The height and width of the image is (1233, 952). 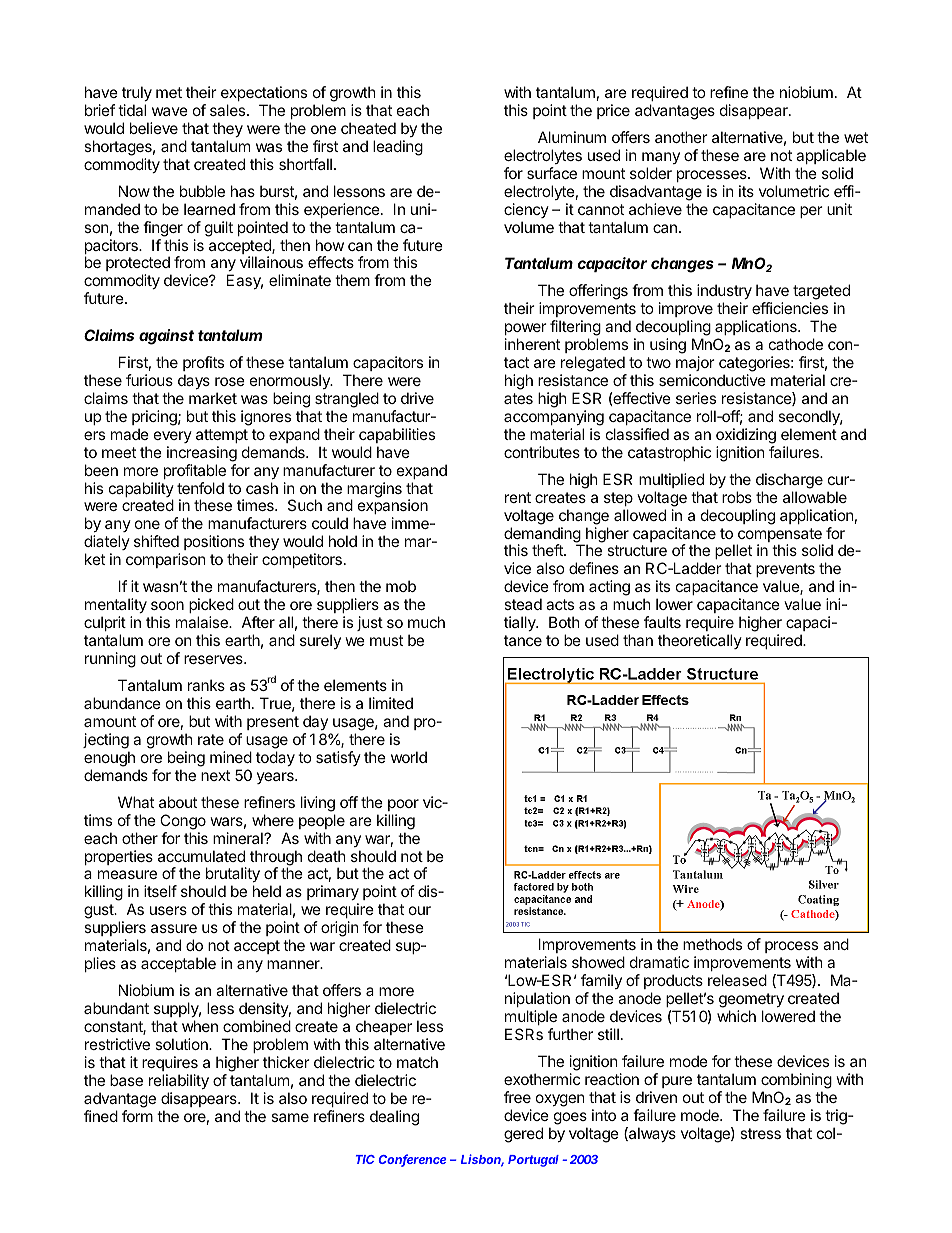 I want to click on theoretically, so click(x=700, y=641).
